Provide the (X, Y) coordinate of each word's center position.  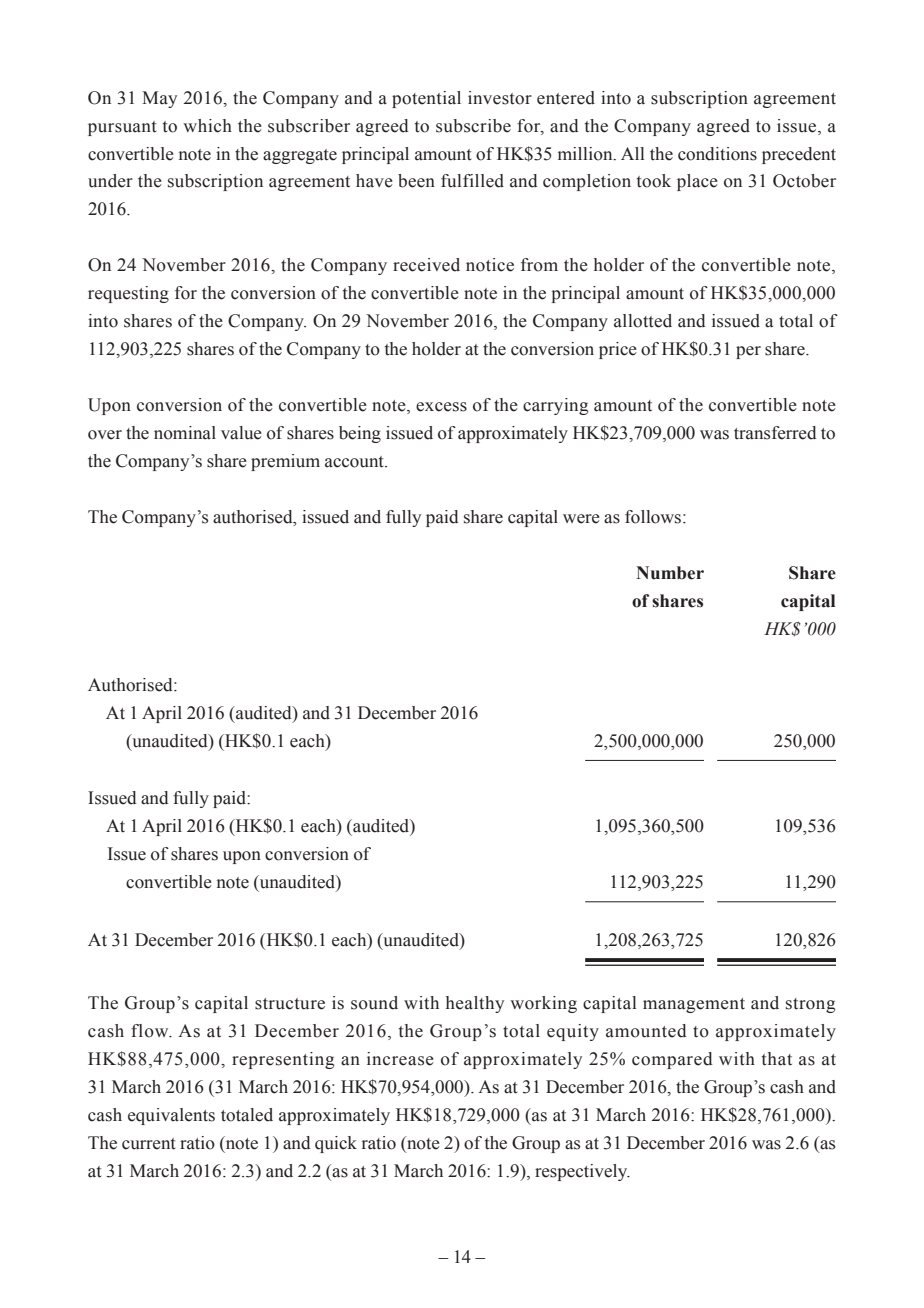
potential (426, 99)
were (581, 519)
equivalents (171, 1116)
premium (285, 462)
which (207, 126)
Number (670, 573)
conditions (717, 154)
